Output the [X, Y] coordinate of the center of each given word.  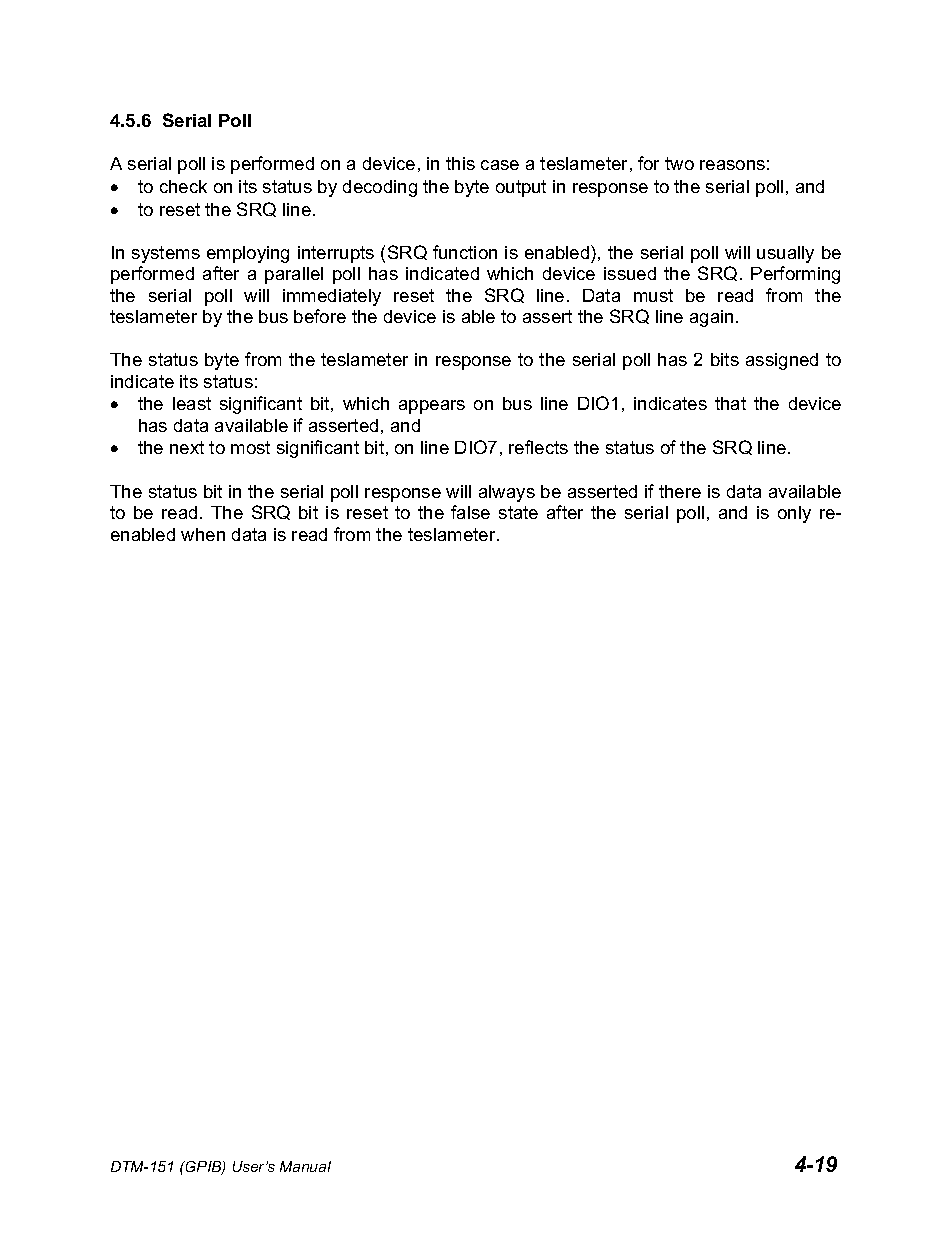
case [500, 165]
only [794, 514]
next [187, 447]
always [507, 493]
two [679, 163]
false [470, 512]
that [730, 403]
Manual [305, 1166]
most [250, 447]
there [680, 491]
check [183, 186]
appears [432, 407]
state [518, 512]
